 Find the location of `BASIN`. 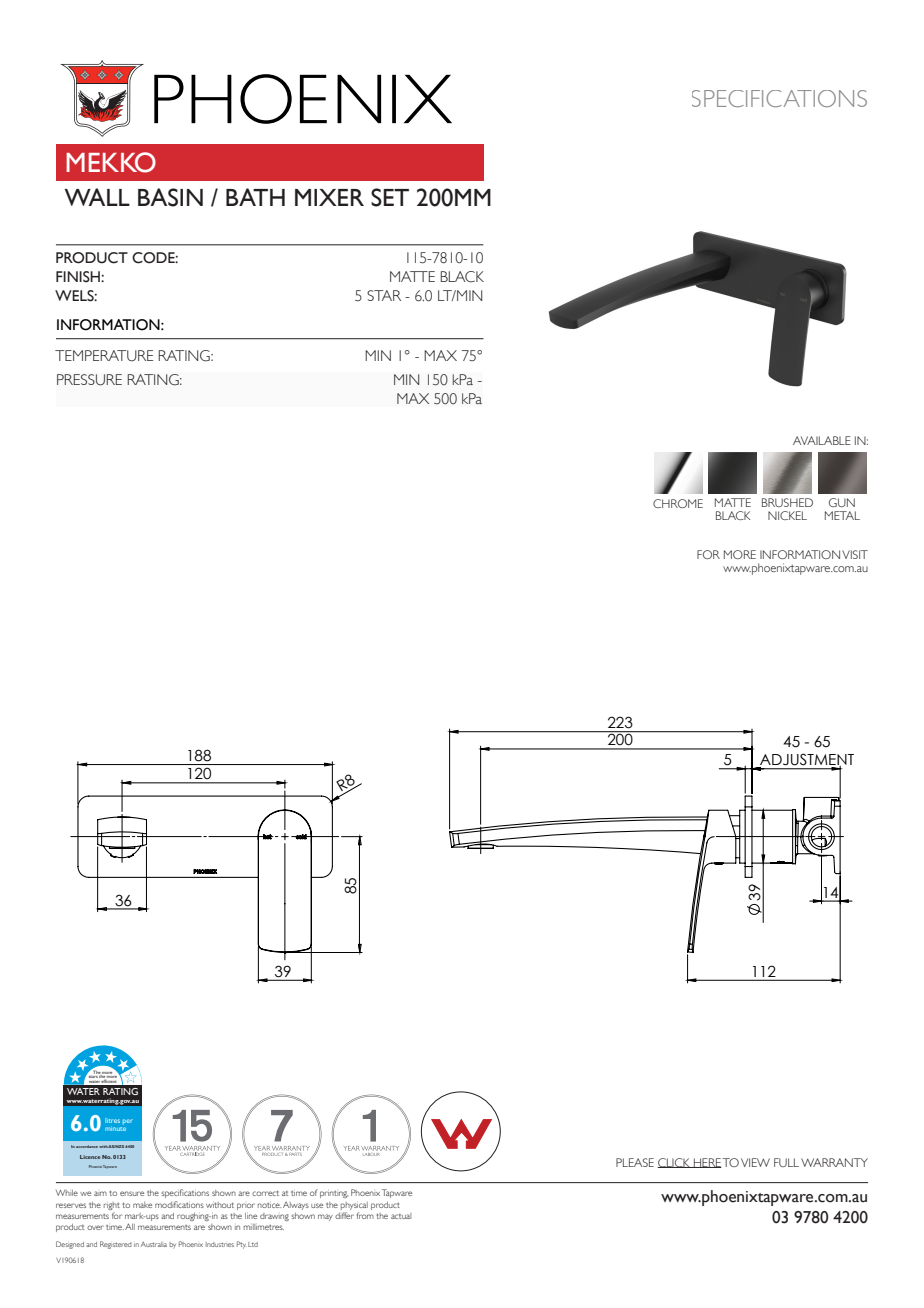

BASIN is located at coordinates (170, 197).
